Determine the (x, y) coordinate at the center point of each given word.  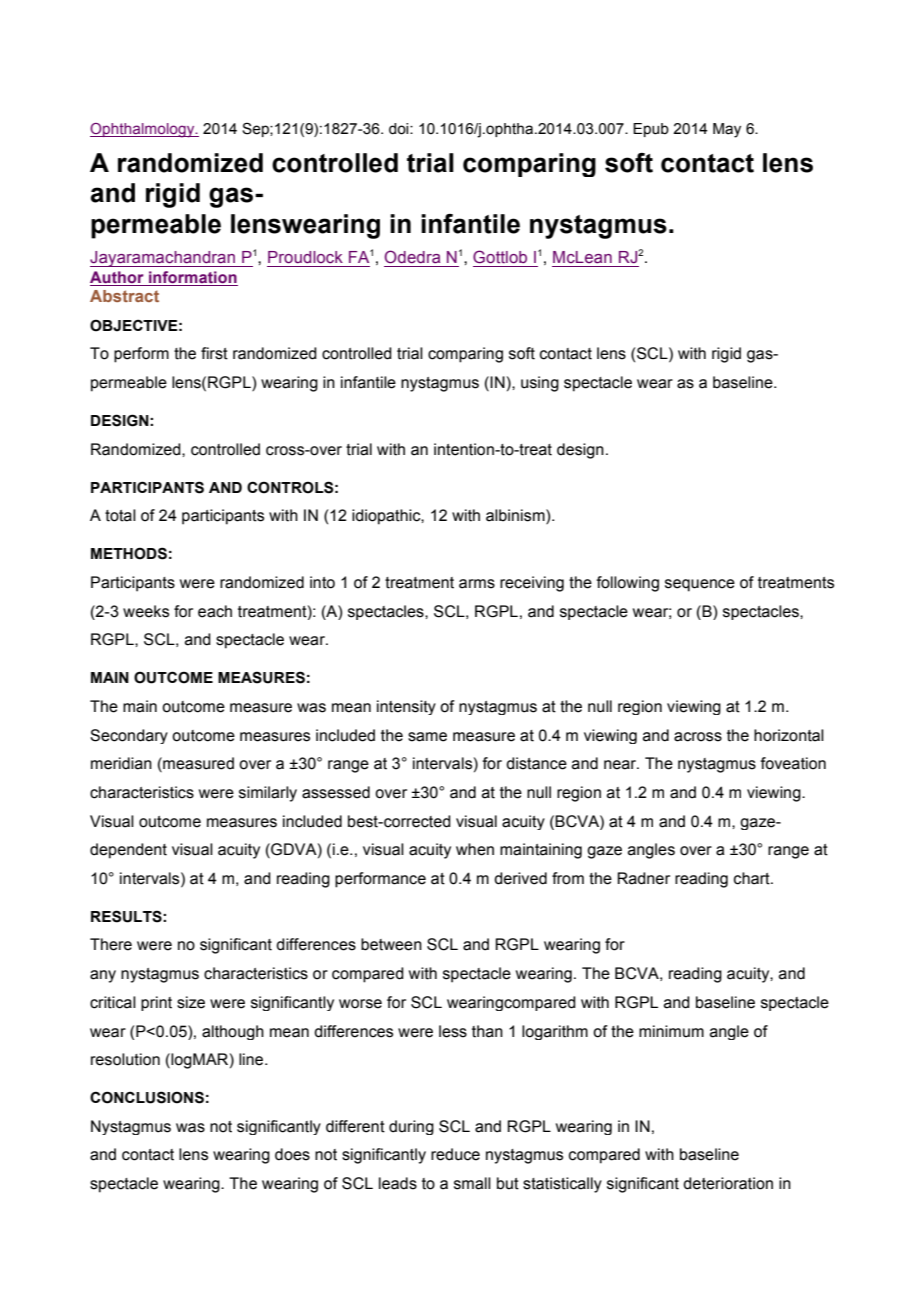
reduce (455, 1154)
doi (400, 129)
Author (117, 277)
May (727, 130)
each (215, 611)
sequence (700, 585)
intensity (406, 707)
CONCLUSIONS (147, 1097)
